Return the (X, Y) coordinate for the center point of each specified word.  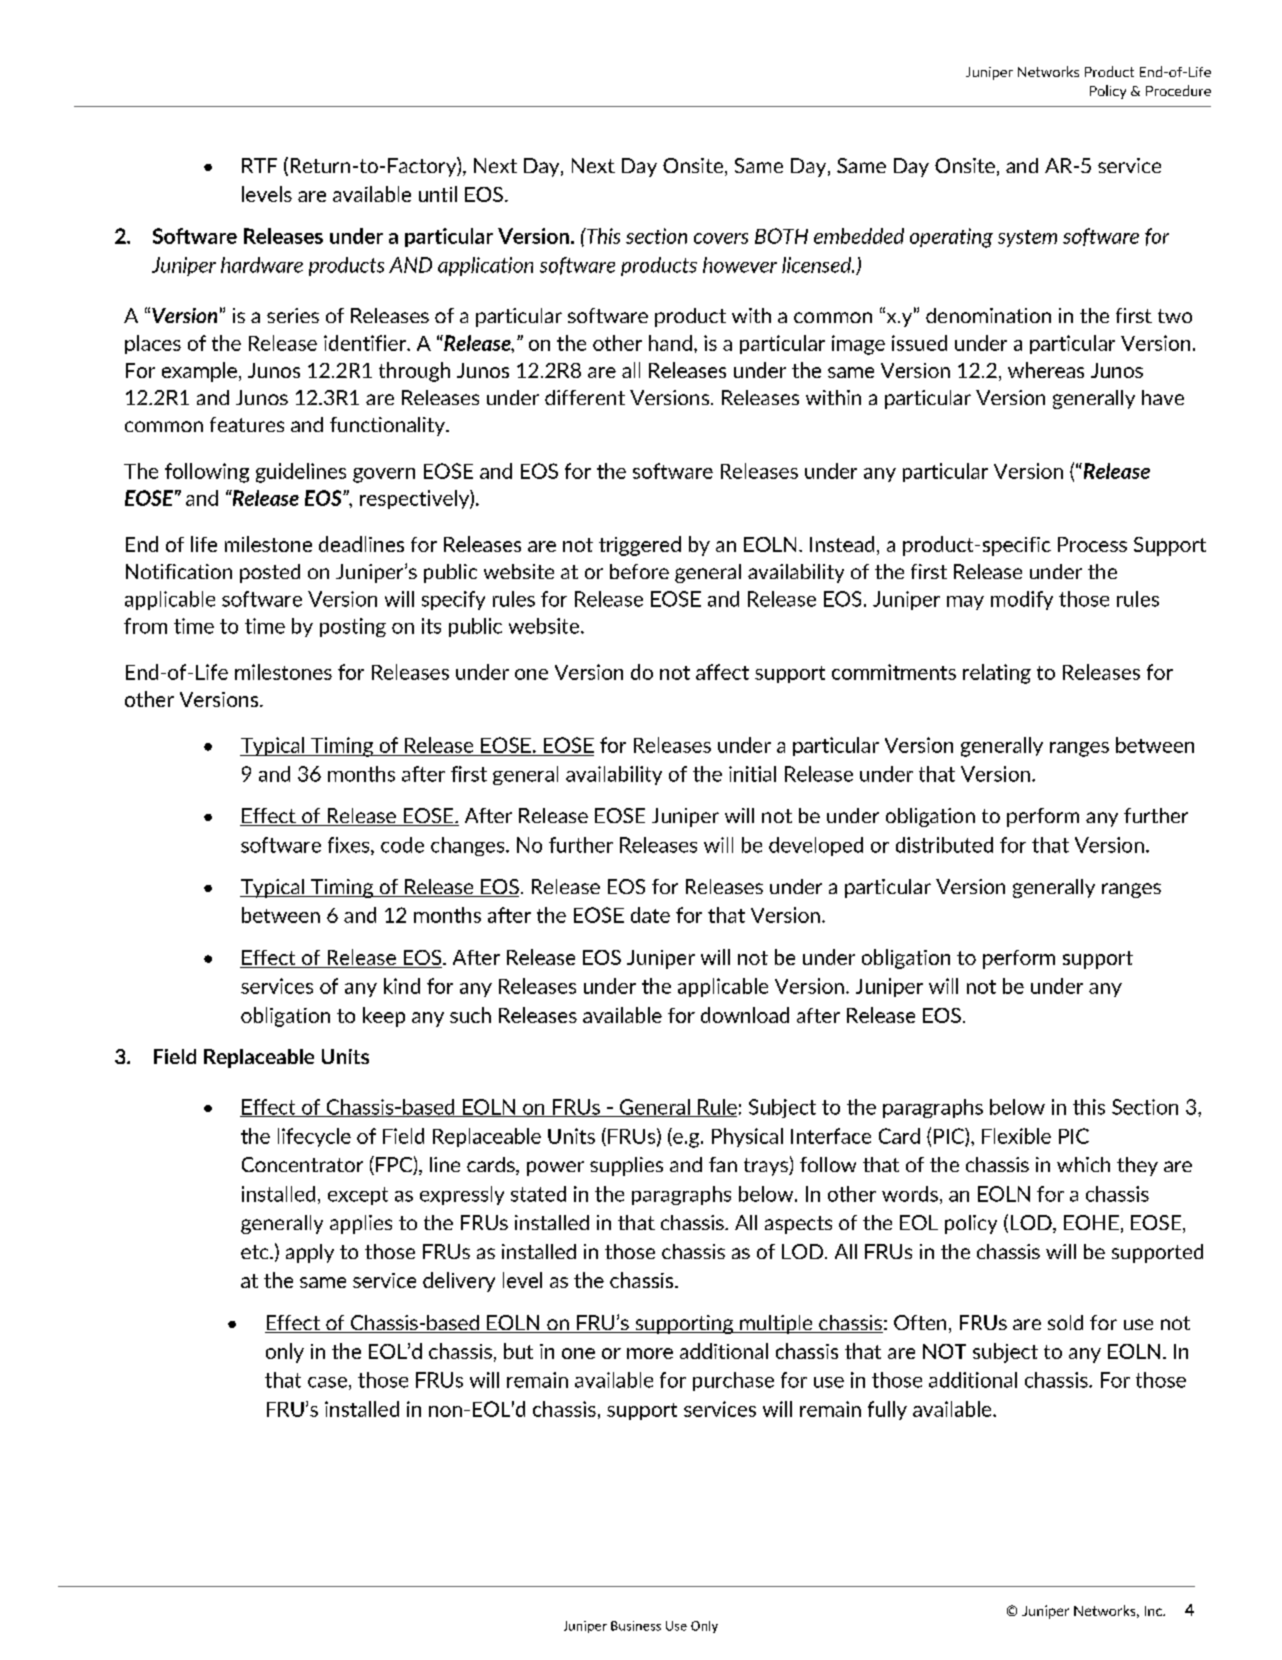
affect (722, 672)
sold (1065, 1322)
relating (997, 674)
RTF (259, 165)
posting (353, 627)
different (585, 397)
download (745, 1015)
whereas (1046, 370)
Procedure (1178, 90)
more (650, 1353)
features (247, 424)
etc (256, 1252)
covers (721, 238)
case (327, 1382)
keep (384, 1017)
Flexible (1016, 1136)
